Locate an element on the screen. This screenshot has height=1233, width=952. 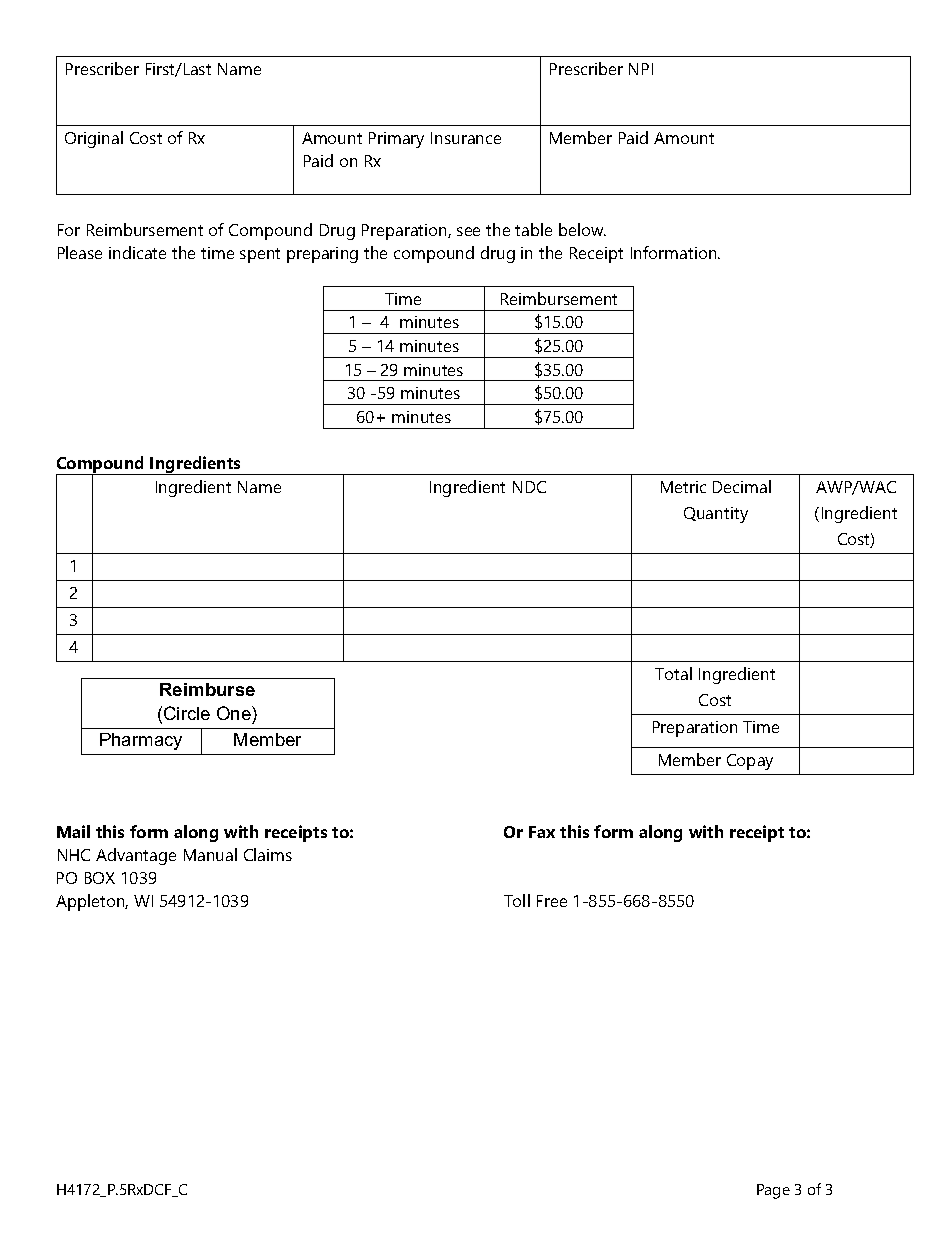
BOX is located at coordinates (100, 878).
